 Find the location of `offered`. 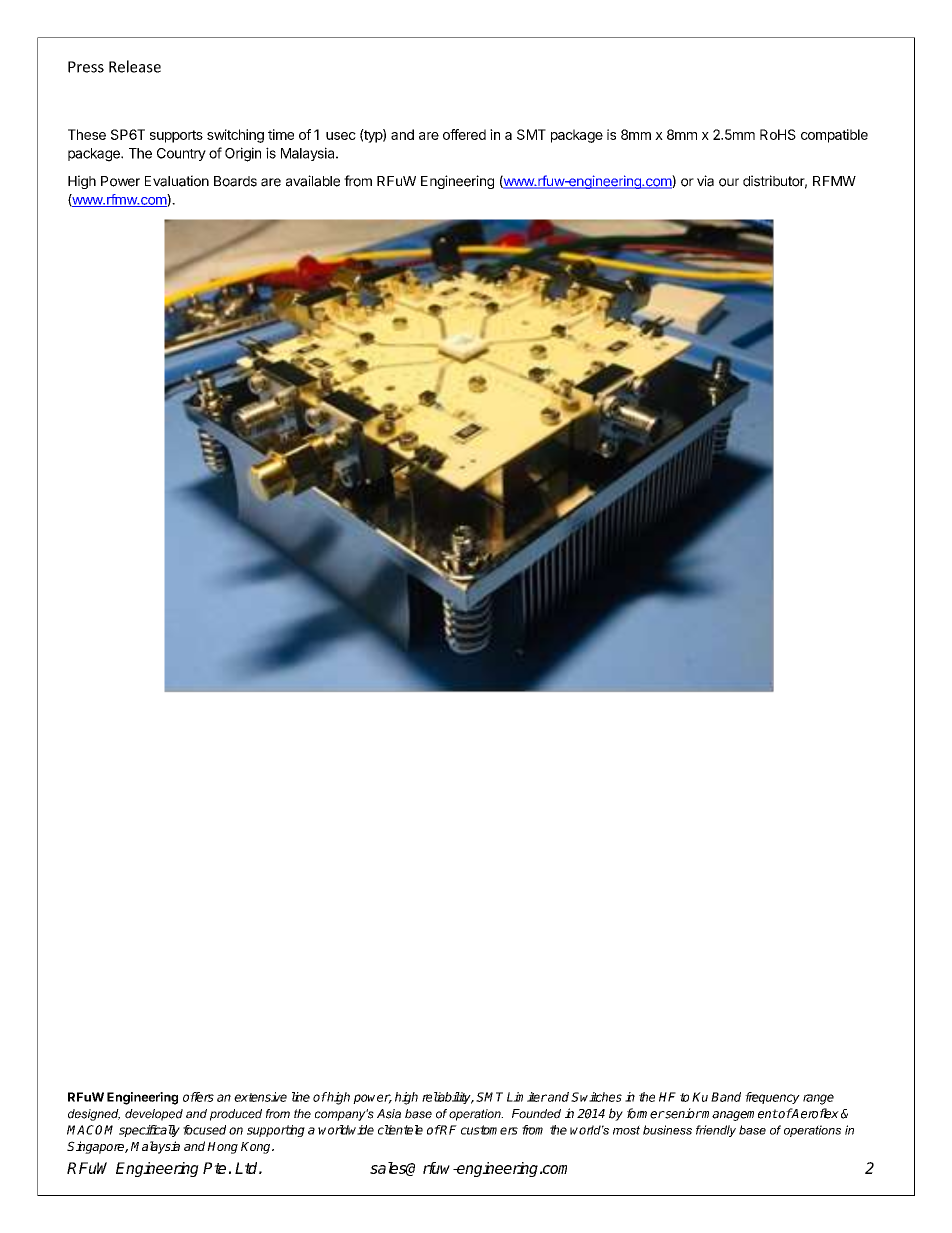

offered is located at coordinates (464, 134).
